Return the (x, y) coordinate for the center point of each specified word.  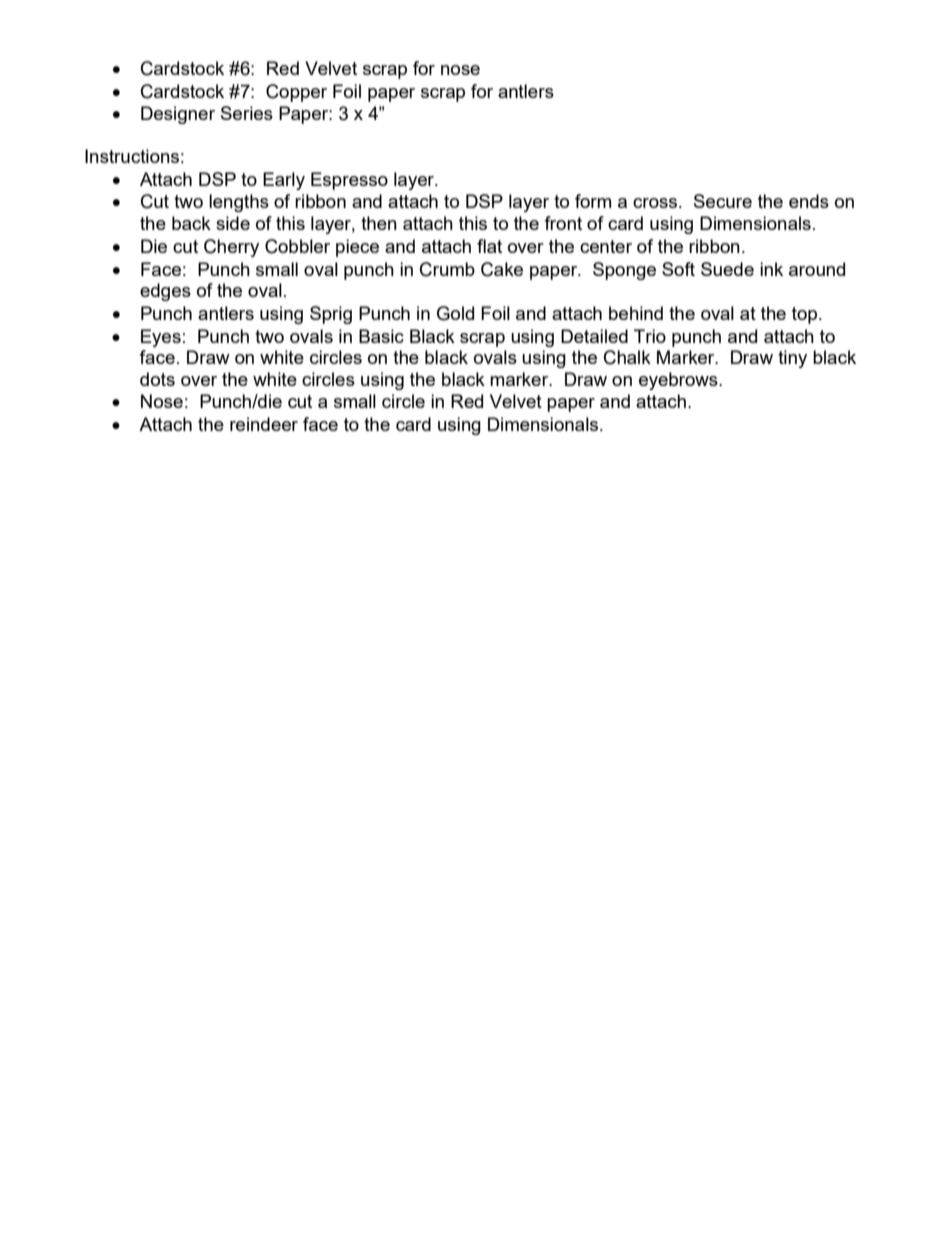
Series (247, 113)
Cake (502, 269)
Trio (650, 336)
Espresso (349, 181)
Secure (723, 201)
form (593, 201)
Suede (727, 269)
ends (809, 201)
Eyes (161, 338)
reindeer (264, 424)
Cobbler (297, 246)
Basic (381, 336)
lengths (239, 203)
